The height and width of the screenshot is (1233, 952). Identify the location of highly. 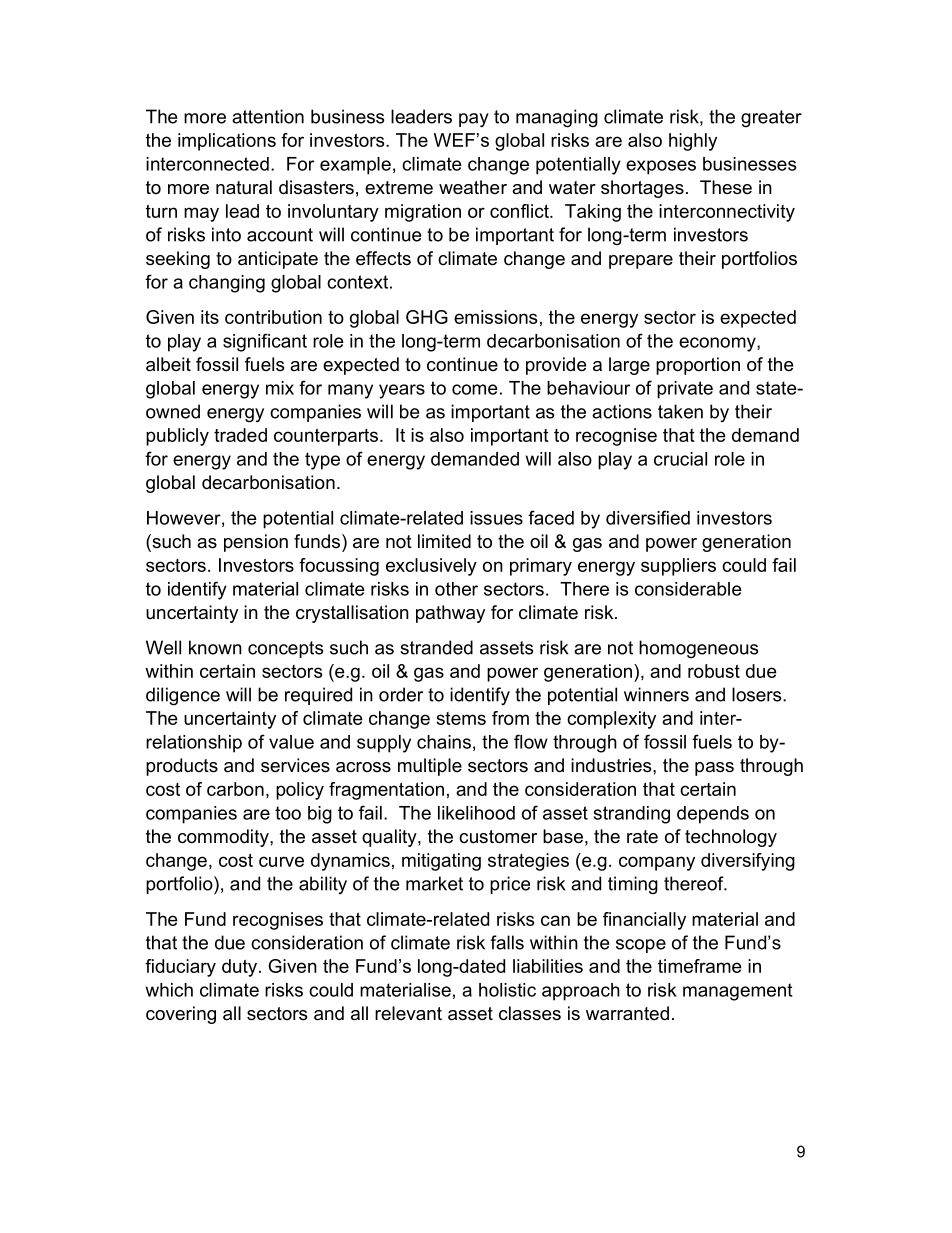
(693, 142).
